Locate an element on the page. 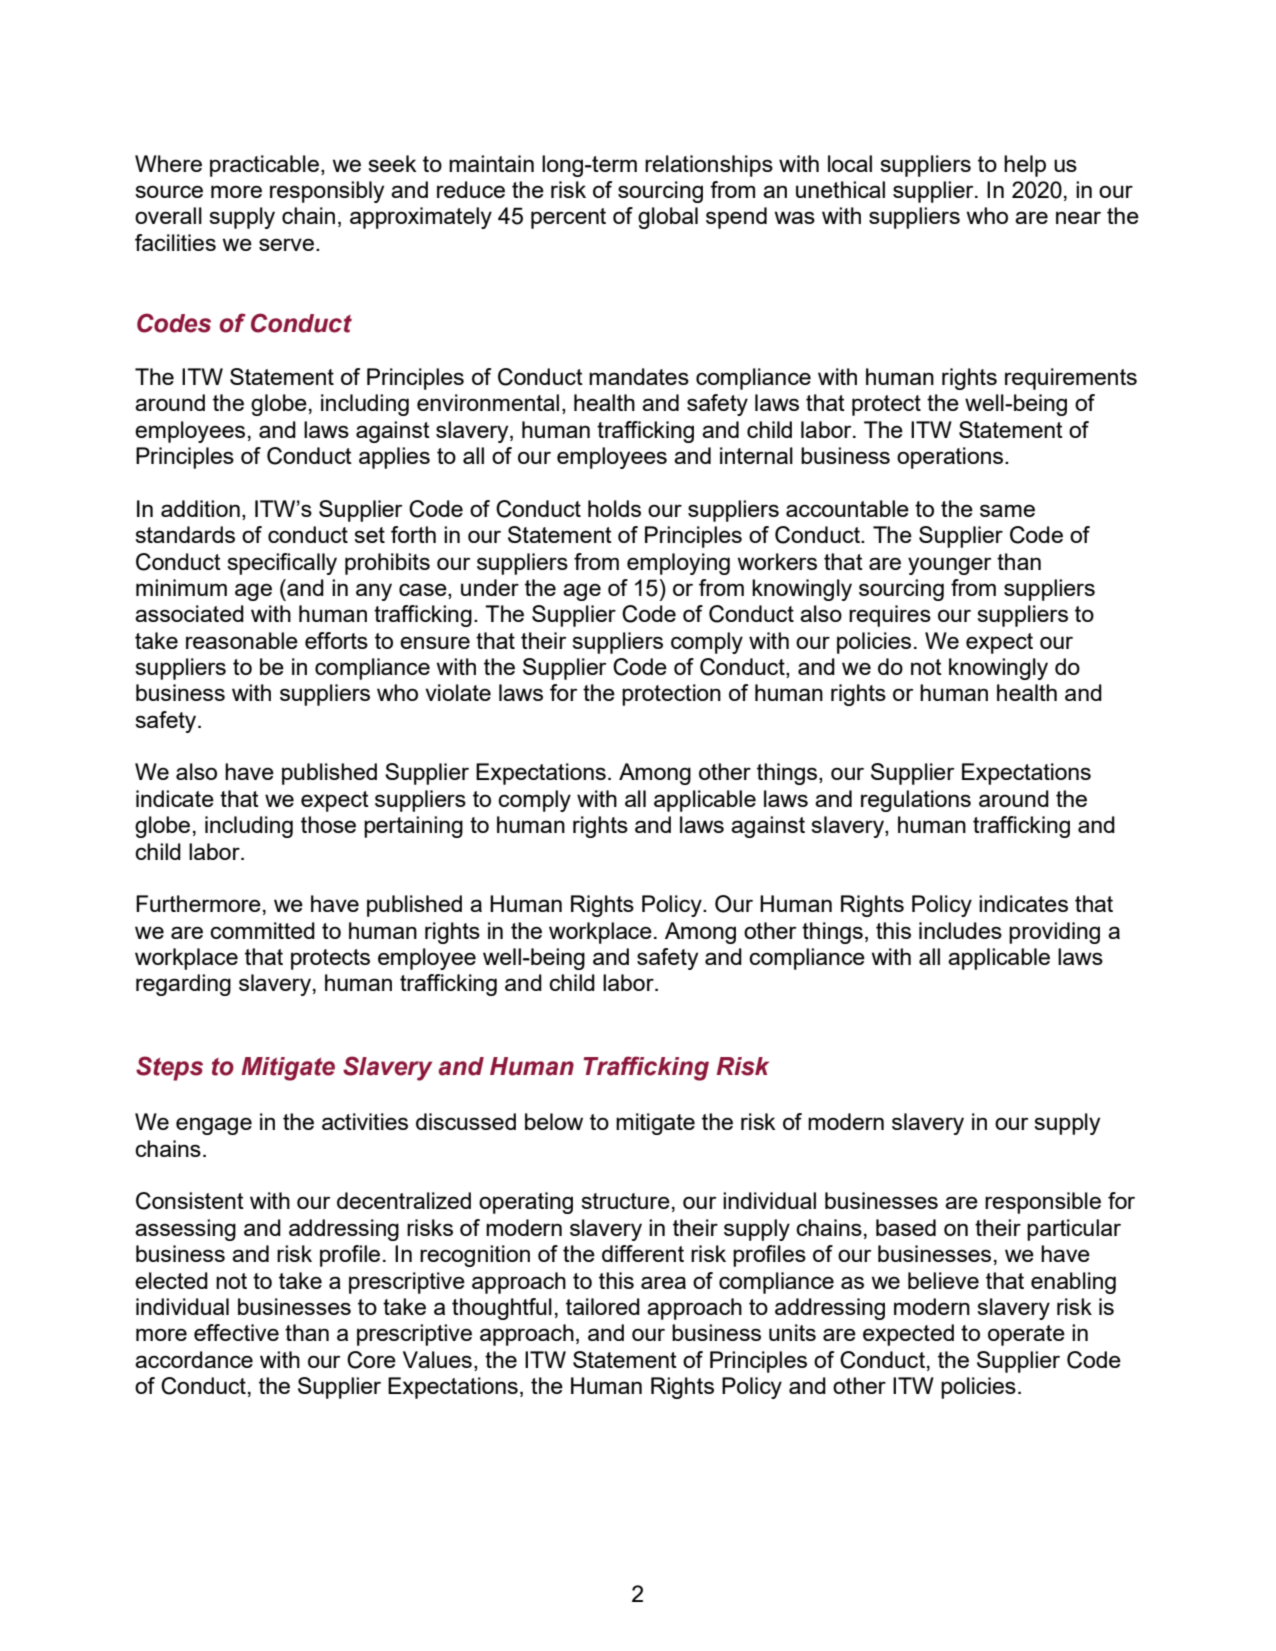 The height and width of the page is (1651, 1276). those is located at coordinates (328, 824).
